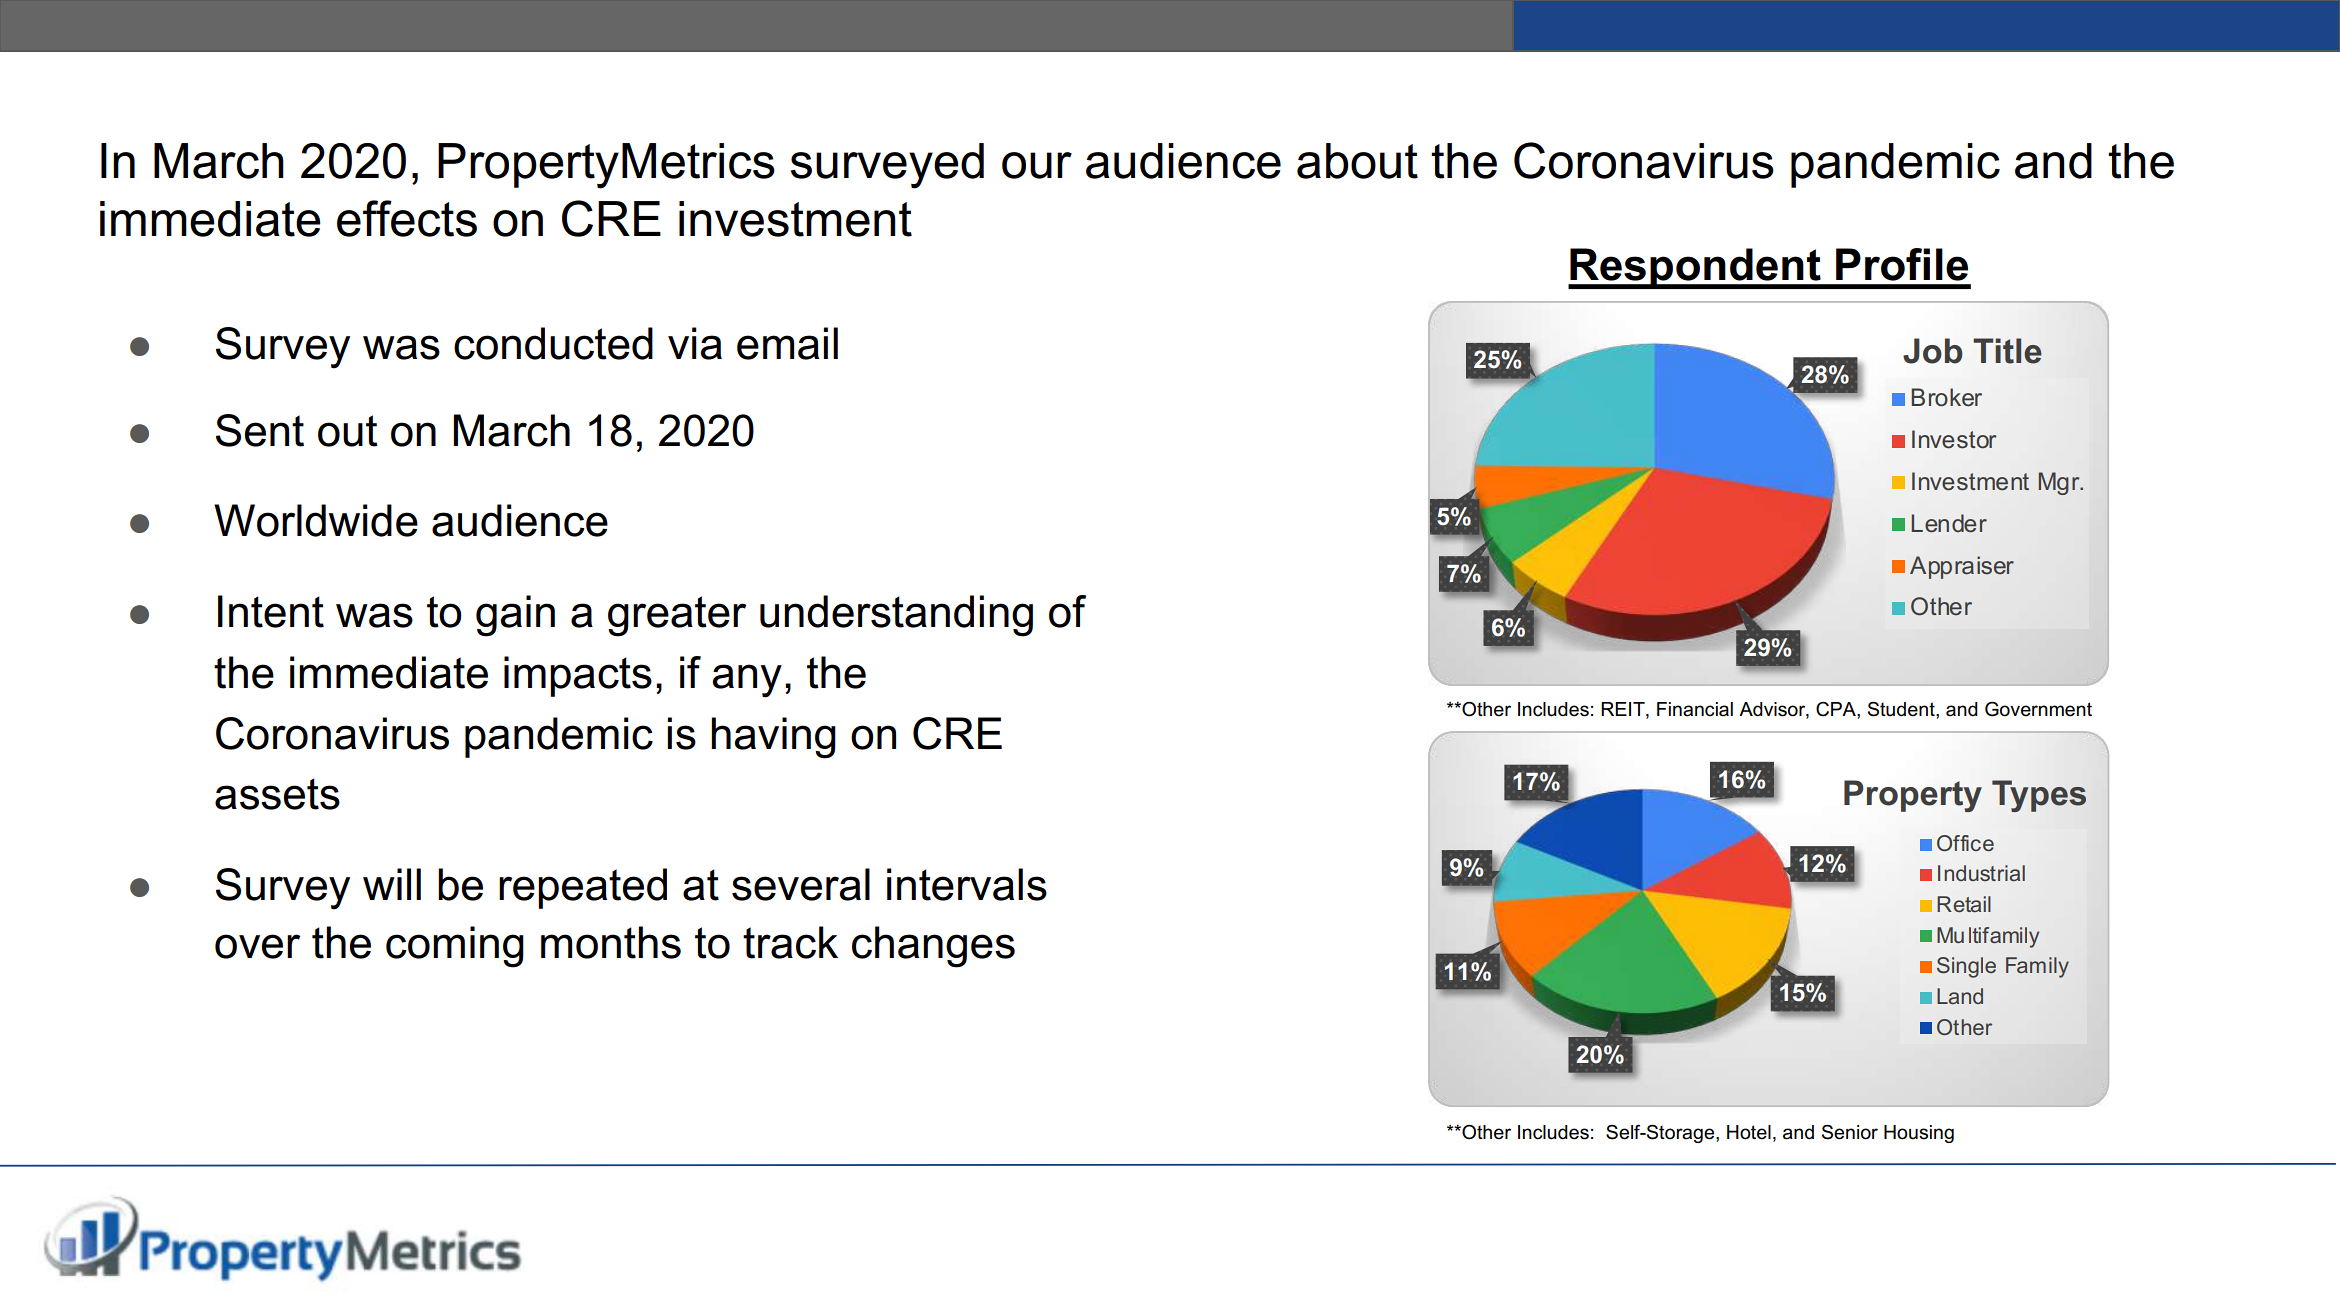  What do you see at coordinates (455, 947) in the document?
I see `coming` at bounding box center [455, 947].
